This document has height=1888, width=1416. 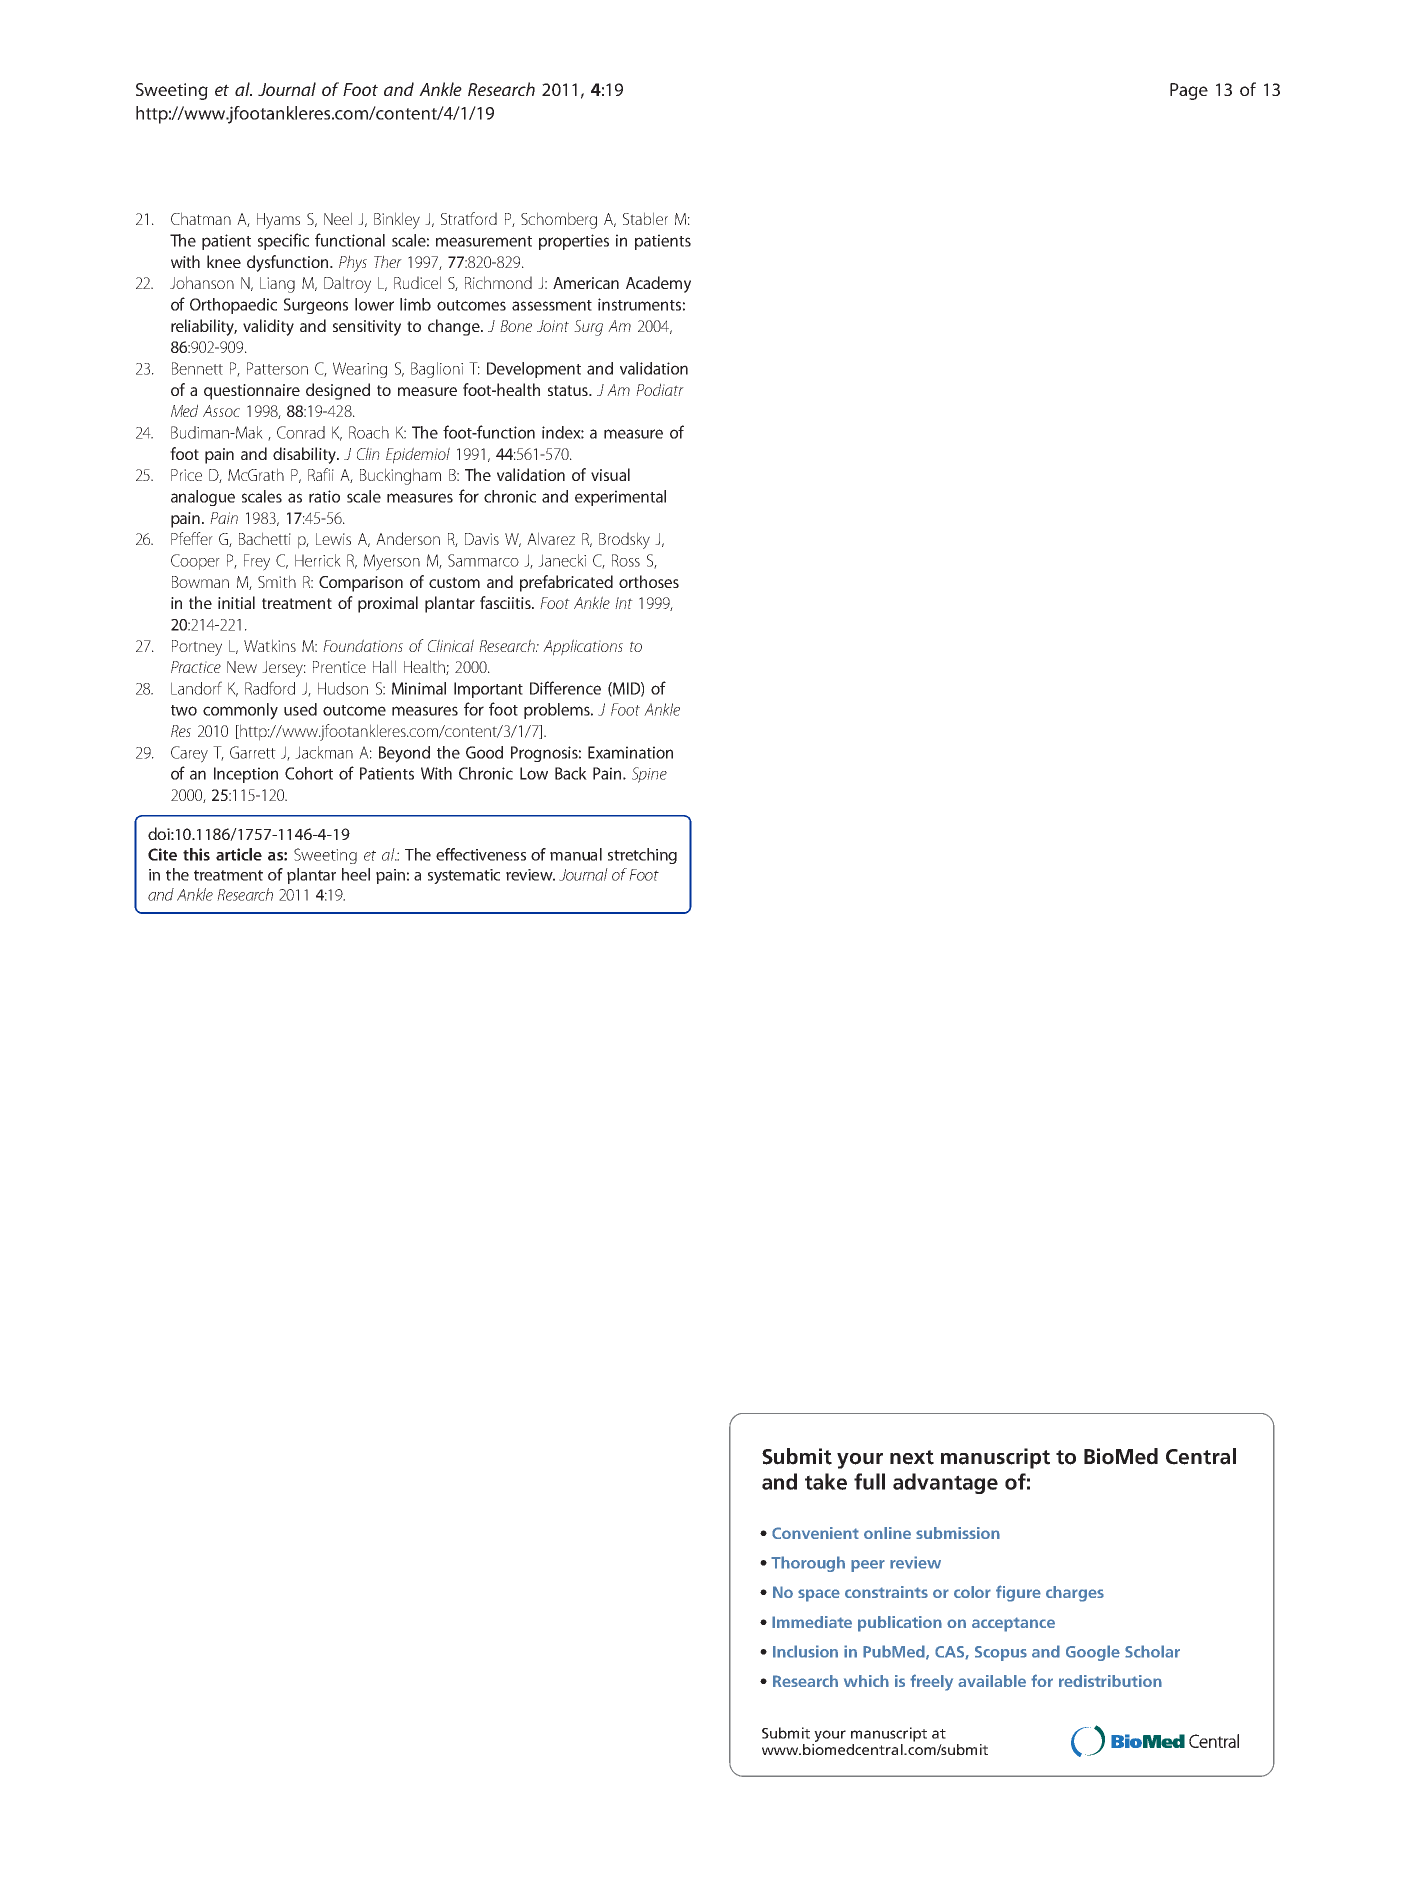 What do you see at coordinates (574, 242) in the document?
I see `properties` at bounding box center [574, 242].
